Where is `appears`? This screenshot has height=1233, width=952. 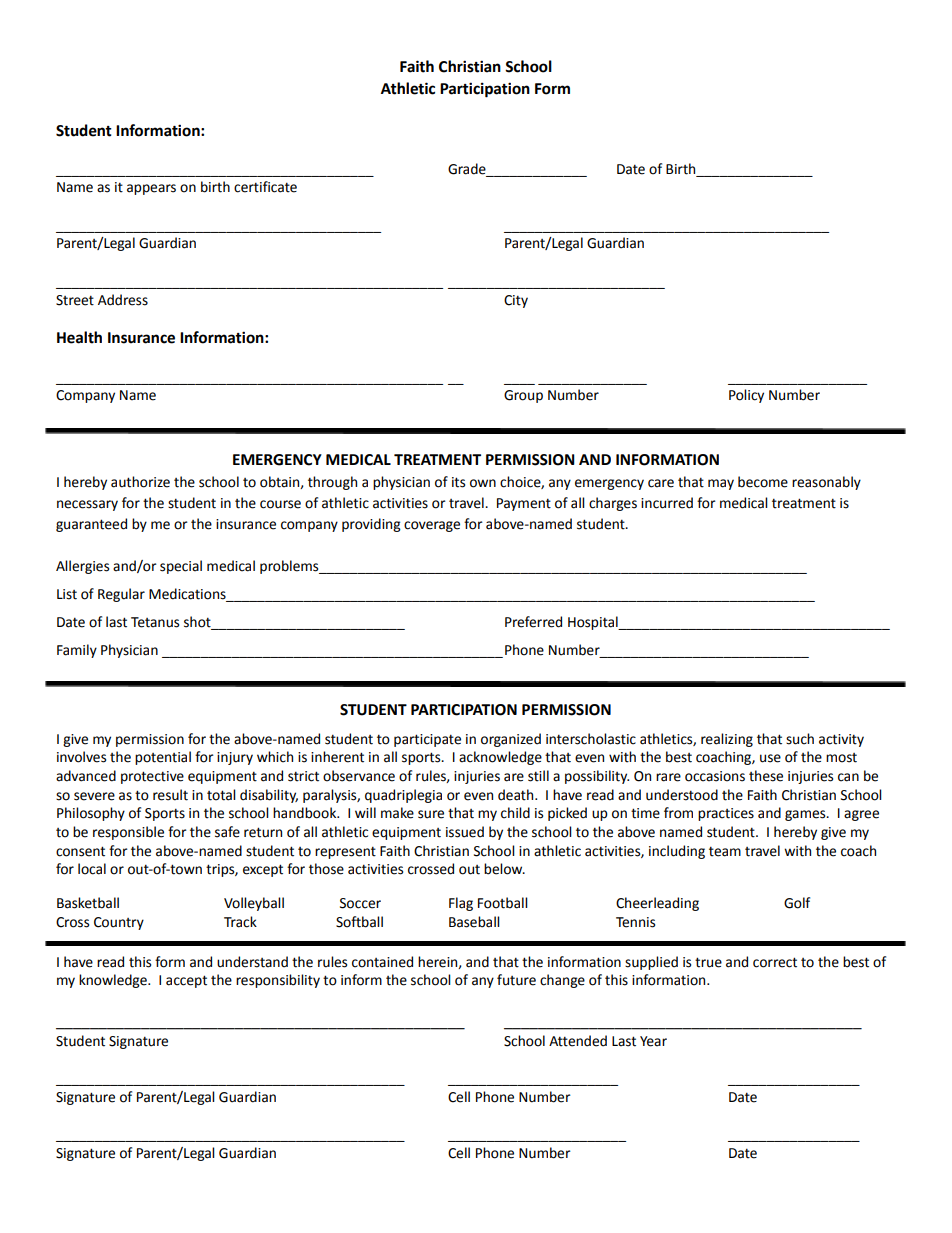 appears is located at coordinates (151, 189).
